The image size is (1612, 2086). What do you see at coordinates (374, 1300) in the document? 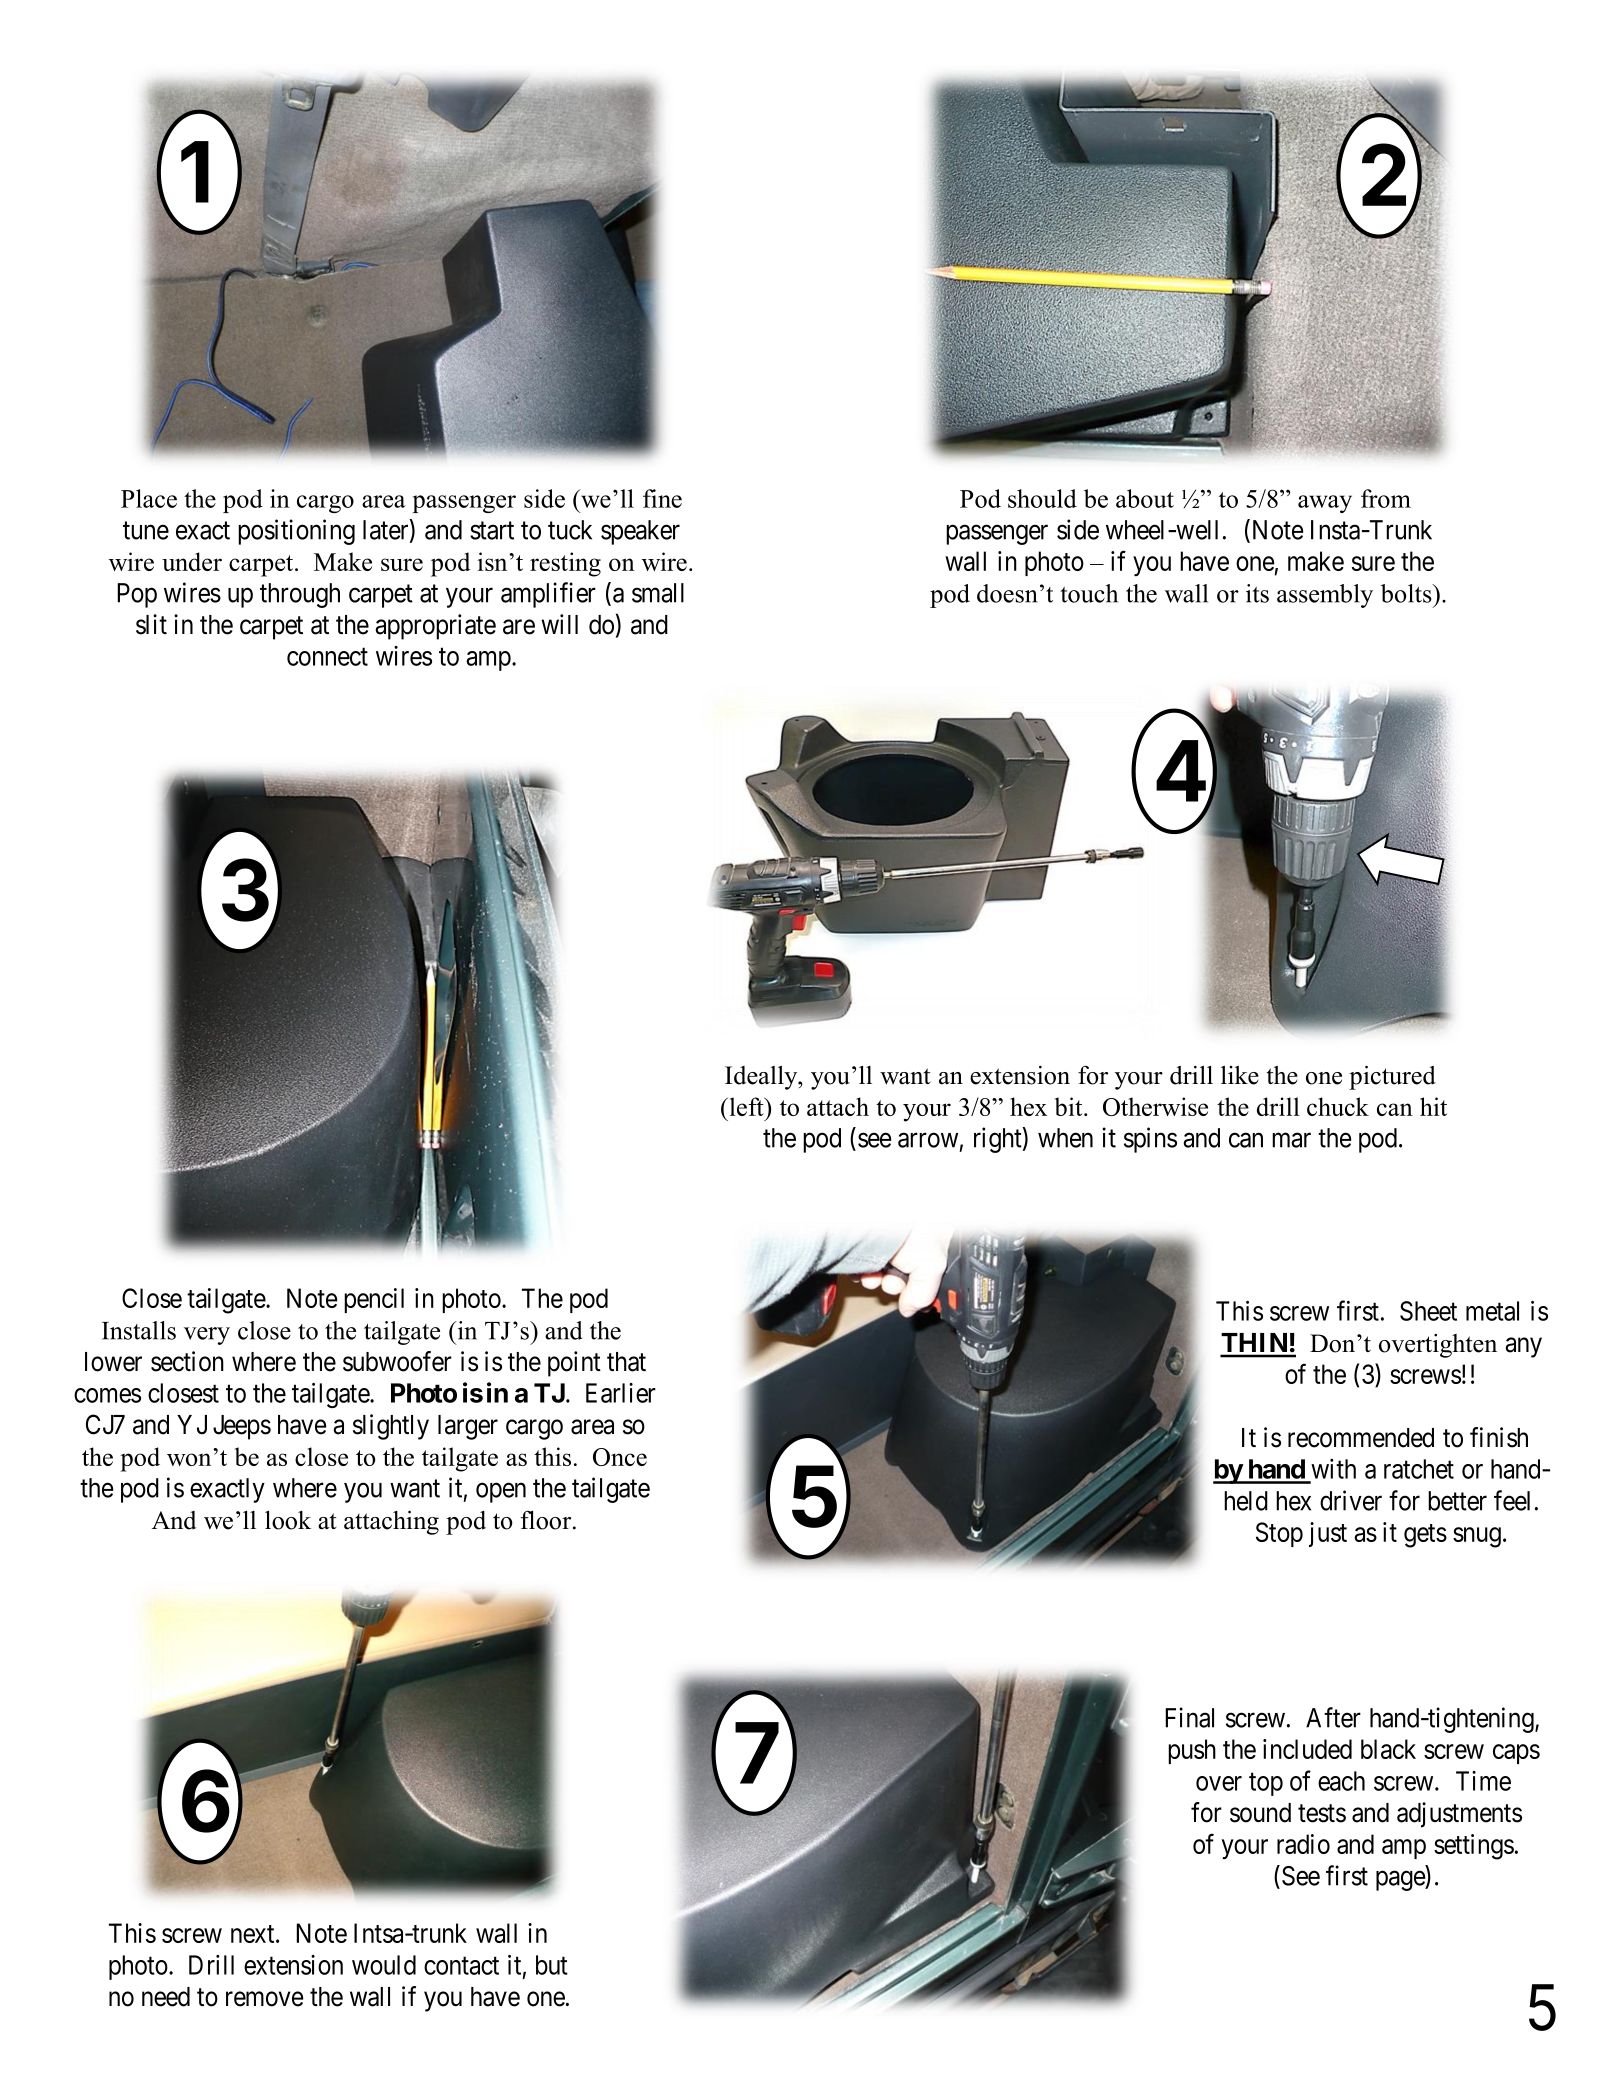
I see `pencil` at bounding box center [374, 1300].
